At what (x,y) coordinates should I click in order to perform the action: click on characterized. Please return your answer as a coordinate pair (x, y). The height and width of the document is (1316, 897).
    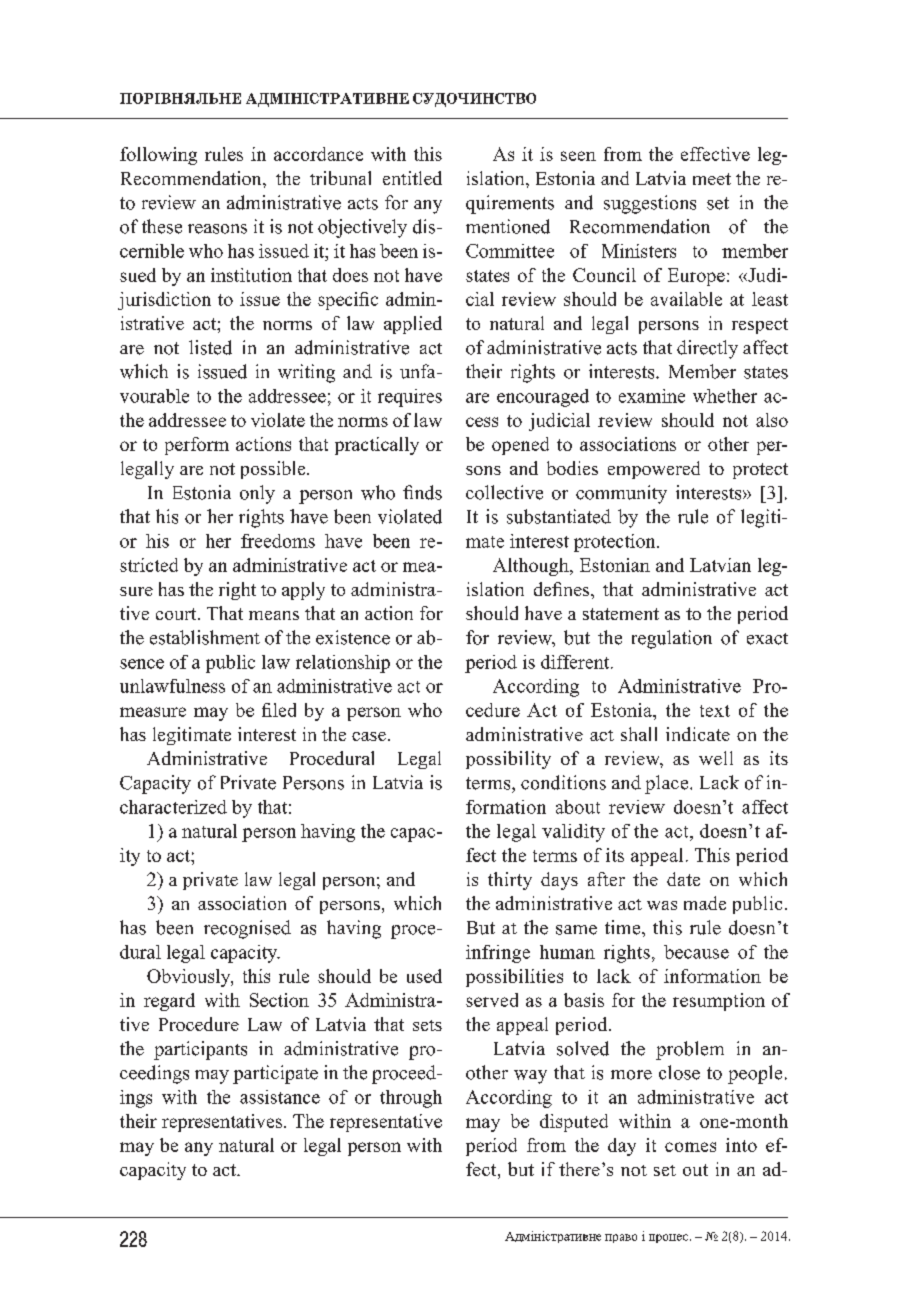
    Looking at the image, I should click on (173, 807).
